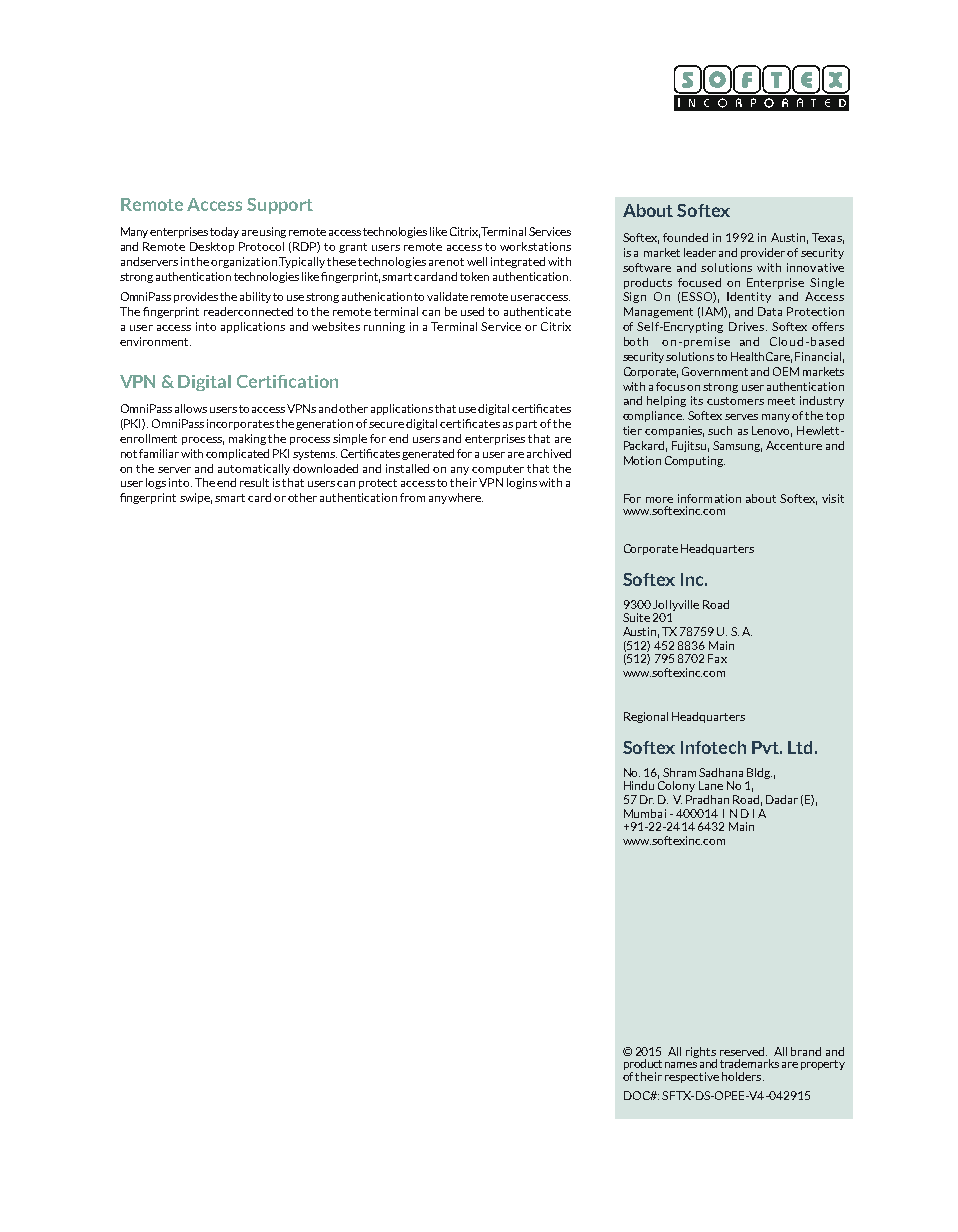 This screenshot has height=1232, width=958. What do you see at coordinates (224, 232) in the screenshot?
I see `today` at bounding box center [224, 232].
